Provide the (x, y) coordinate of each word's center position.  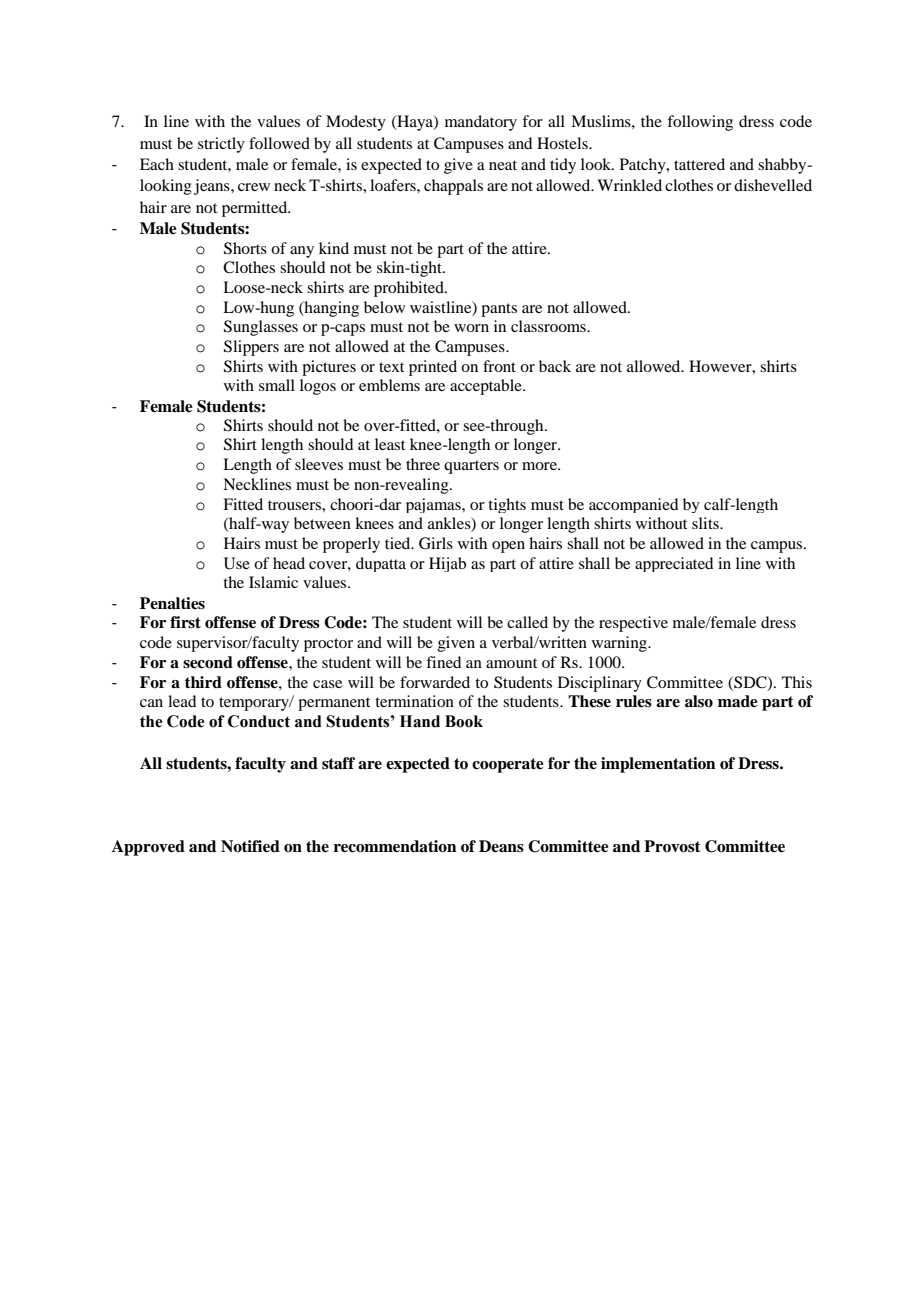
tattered (699, 164)
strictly (221, 145)
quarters (471, 467)
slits (706, 523)
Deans (501, 846)
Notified (250, 846)
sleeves (319, 464)
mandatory (481, 123)
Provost (672, 846)
